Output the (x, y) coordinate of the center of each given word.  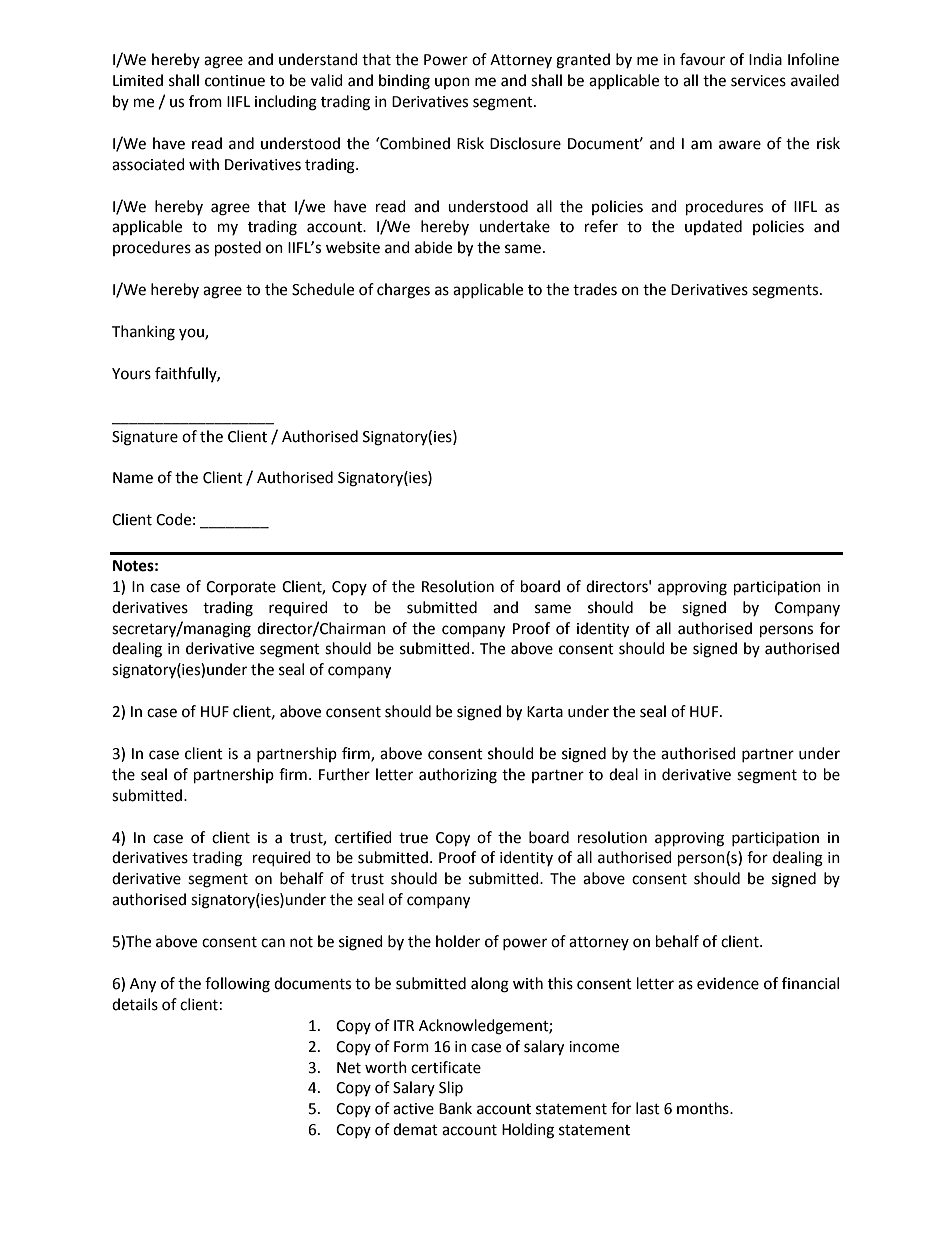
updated (713, 227)
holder (458, 941)
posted (238, 249)
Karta (545, 712)
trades (595, 289)
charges (403, 291)
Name (133, 478)
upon (452, 83)
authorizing (458, 776)
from (205, 101)
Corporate (241, 588)
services (758, 81)
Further (344, 774)
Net (349, 1068)
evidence (728, 983)
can (273, 943)
